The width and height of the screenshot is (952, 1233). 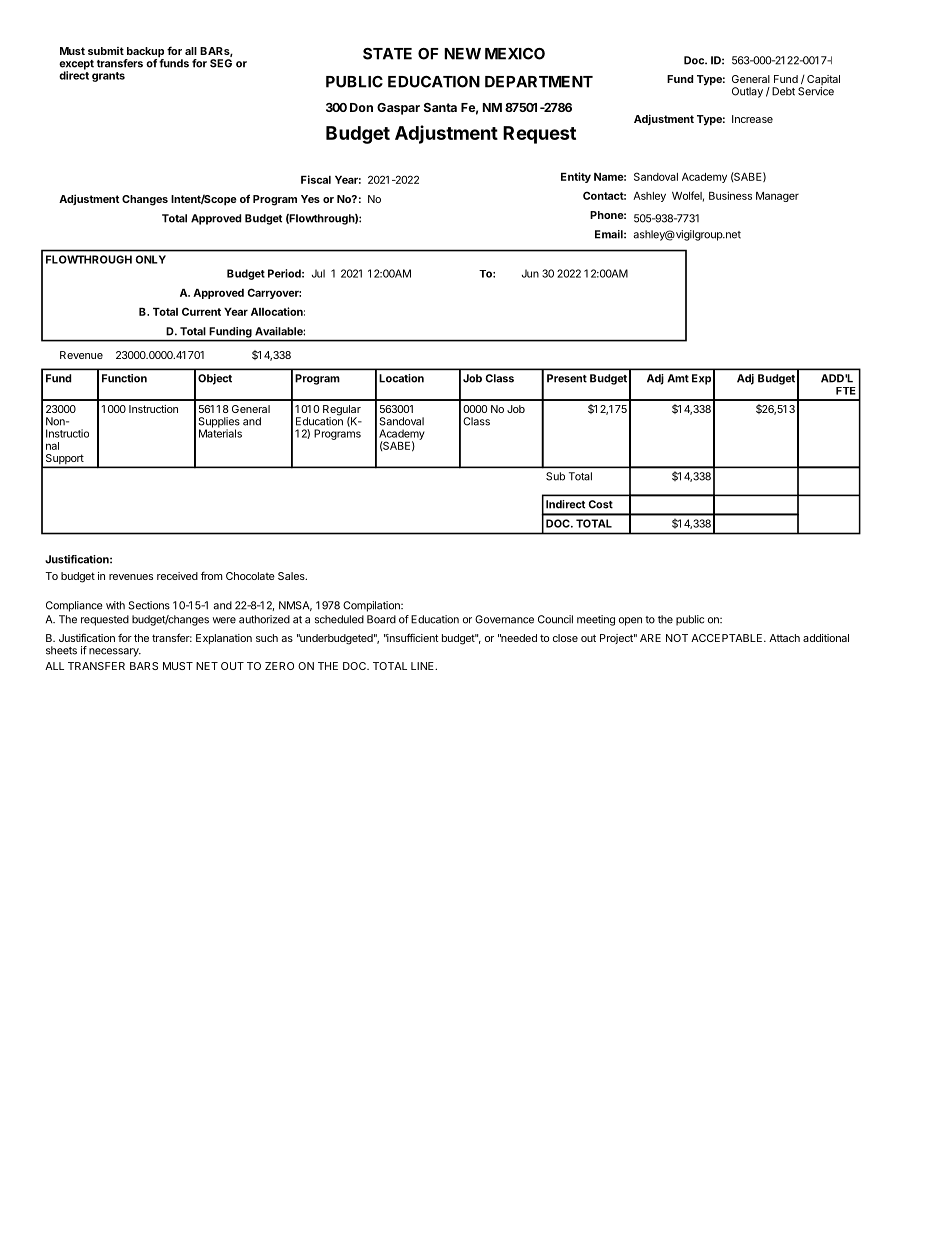 What do you see at coordinates (567, 378) in the screenshot?
I see `Present` at bounding box center [567, 378].
